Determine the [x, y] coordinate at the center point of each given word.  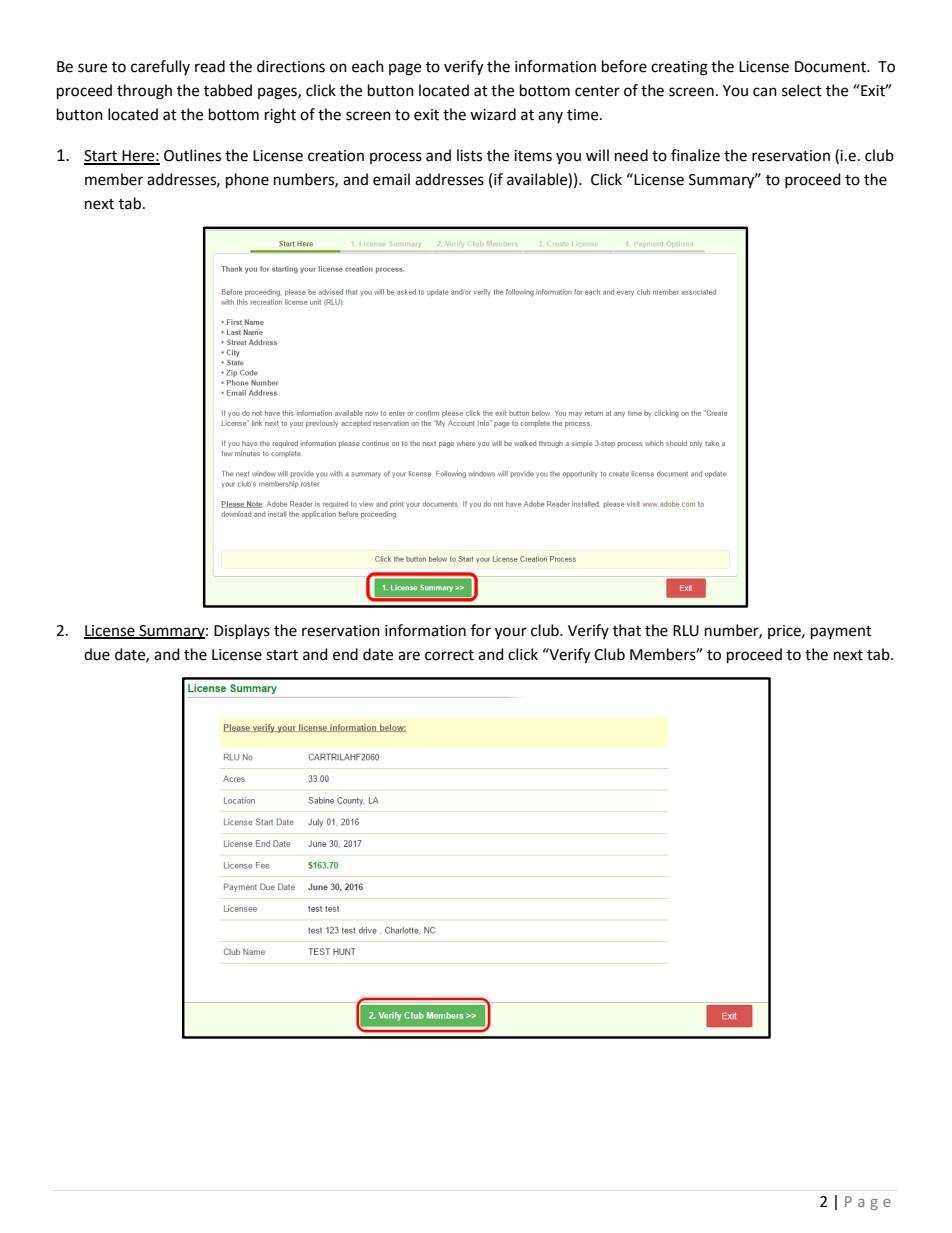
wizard [493, 114]
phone [247, 181]
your [511, 633]
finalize [695, 155]
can [765, 92]
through [144, 92]
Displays [242, 632]
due [97, 654]
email [391, 179]
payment [841, 633]
